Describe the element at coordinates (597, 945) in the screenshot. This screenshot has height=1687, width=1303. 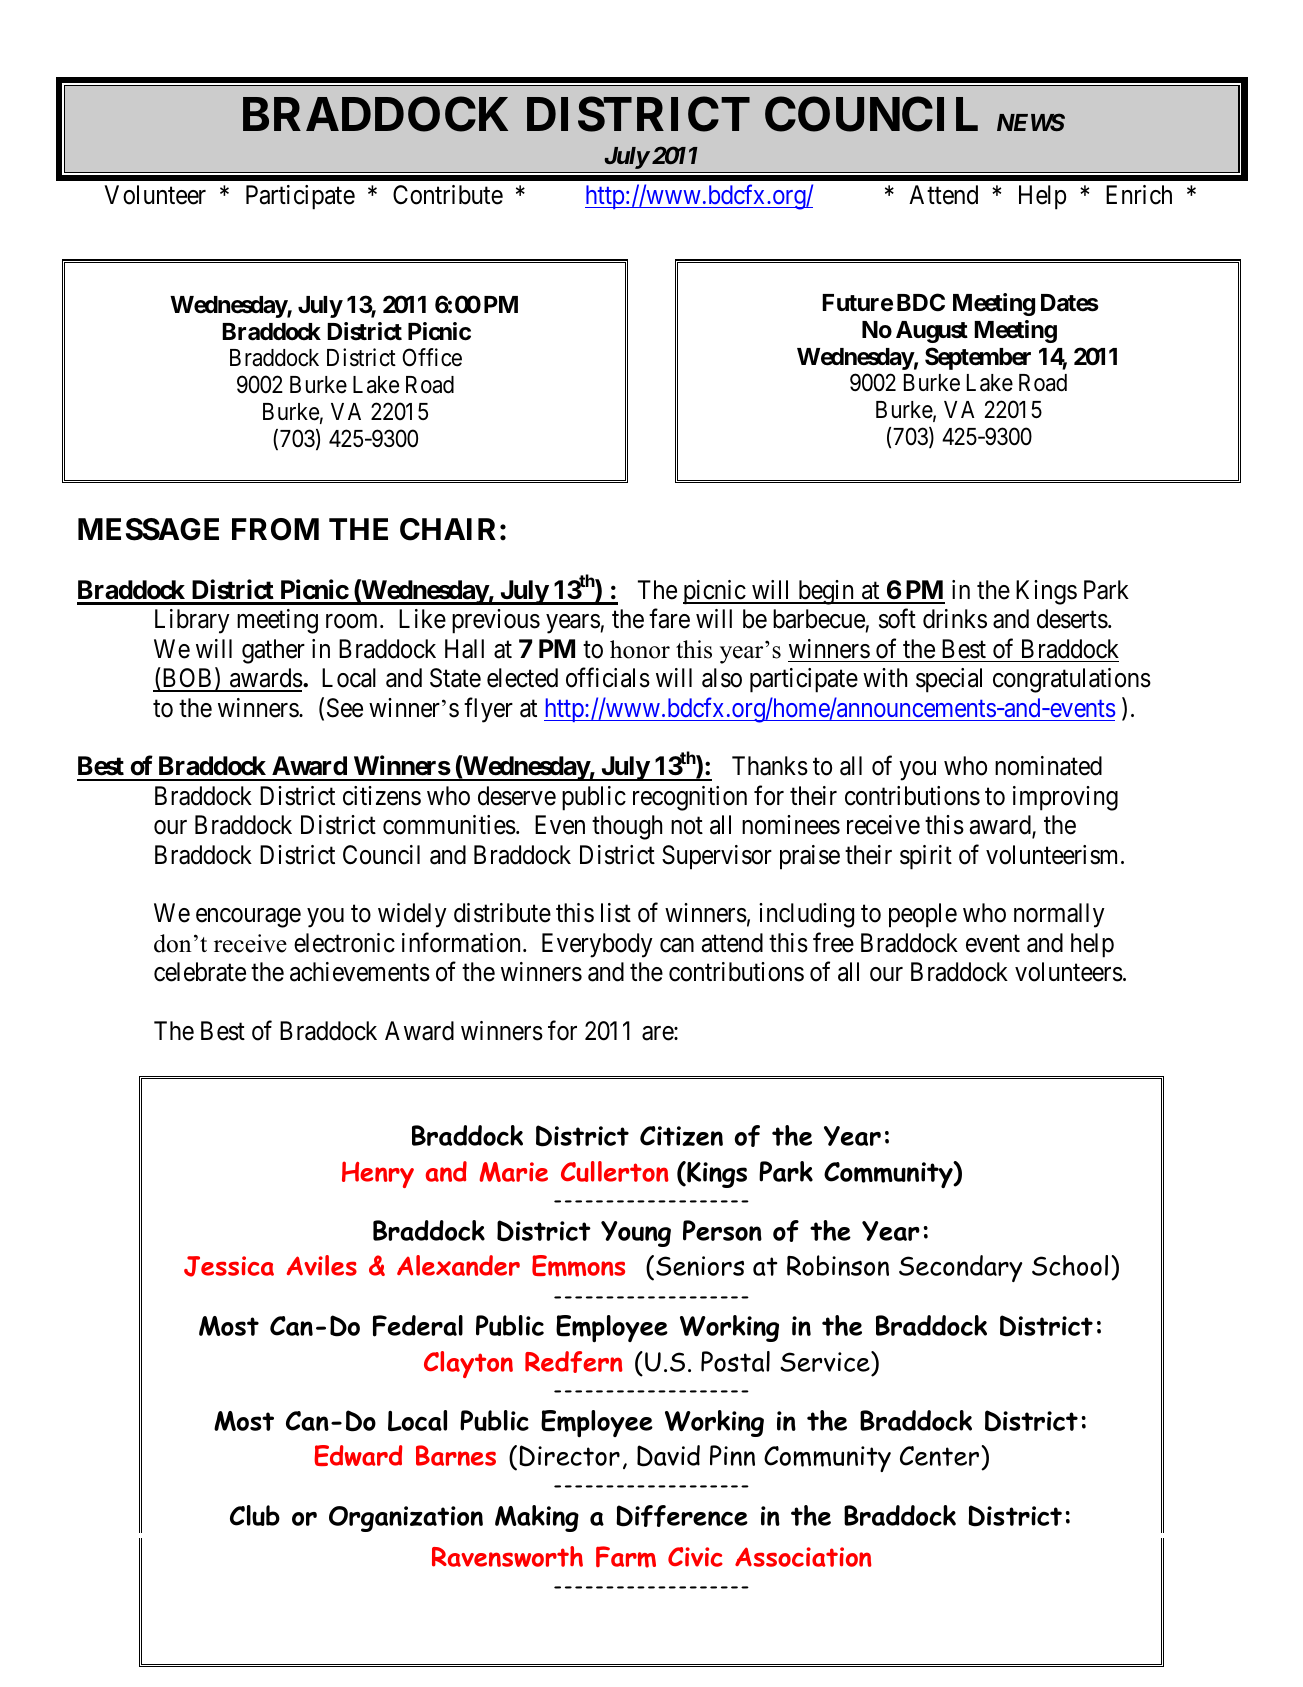
I see `Everybody` at that location.
